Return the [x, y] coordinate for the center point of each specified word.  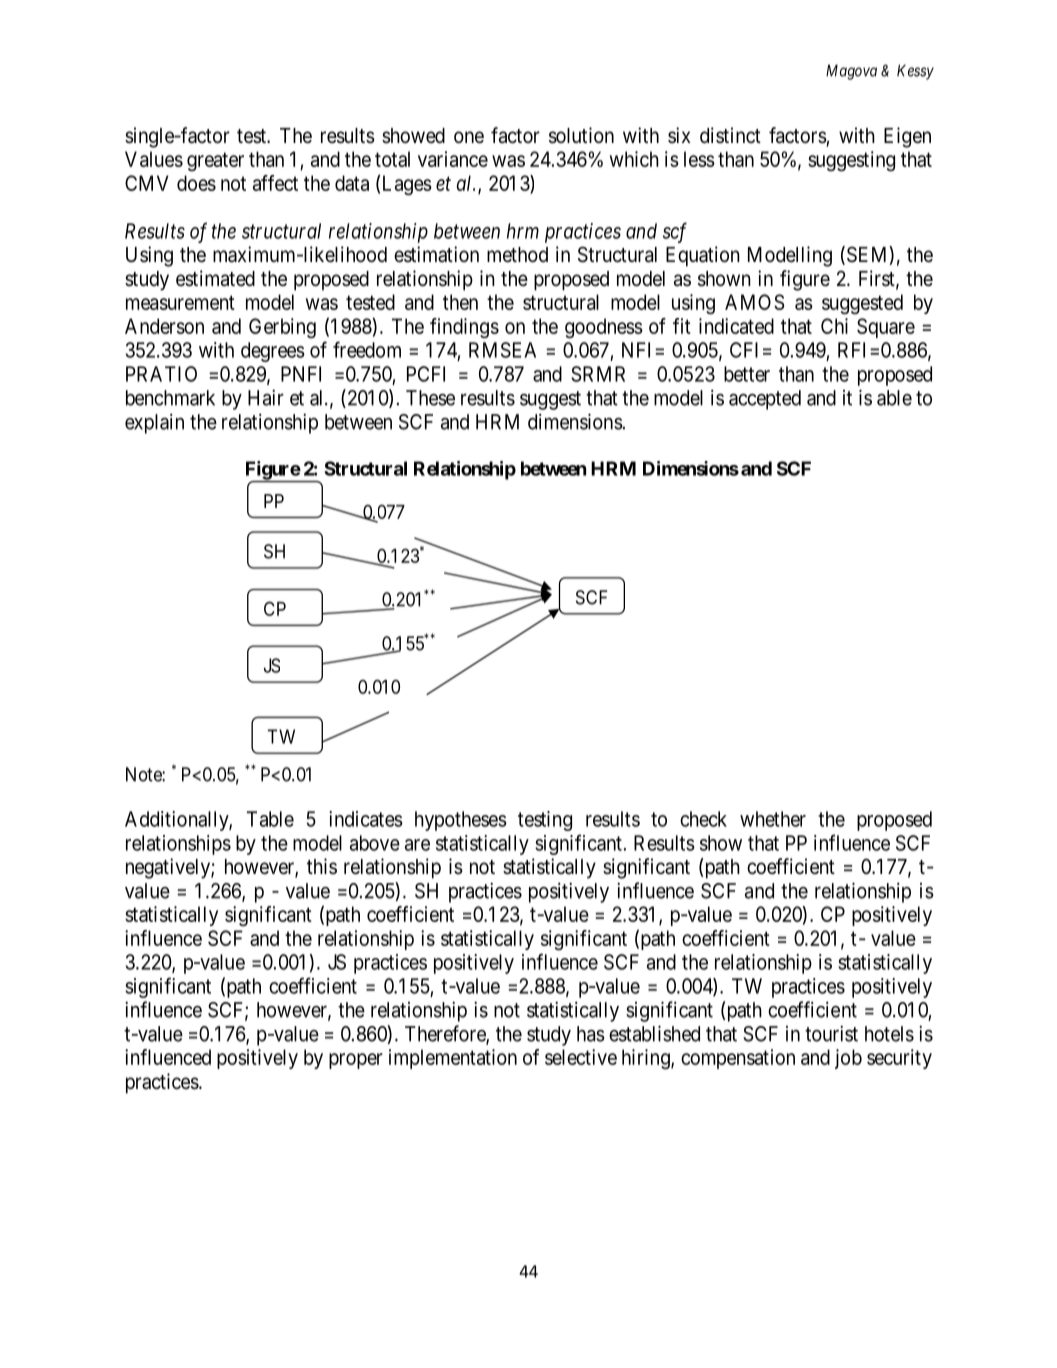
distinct [730, 135]
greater [215, 161]
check [703, 819]
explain [154, 424]
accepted [765, 400]
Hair [266, 397]
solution [581, 135]
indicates [366, 819]
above [375, 843]
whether [773, 819]
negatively [169, 868]
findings [464, 328]
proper [356, 1061]
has [591, 1034]
